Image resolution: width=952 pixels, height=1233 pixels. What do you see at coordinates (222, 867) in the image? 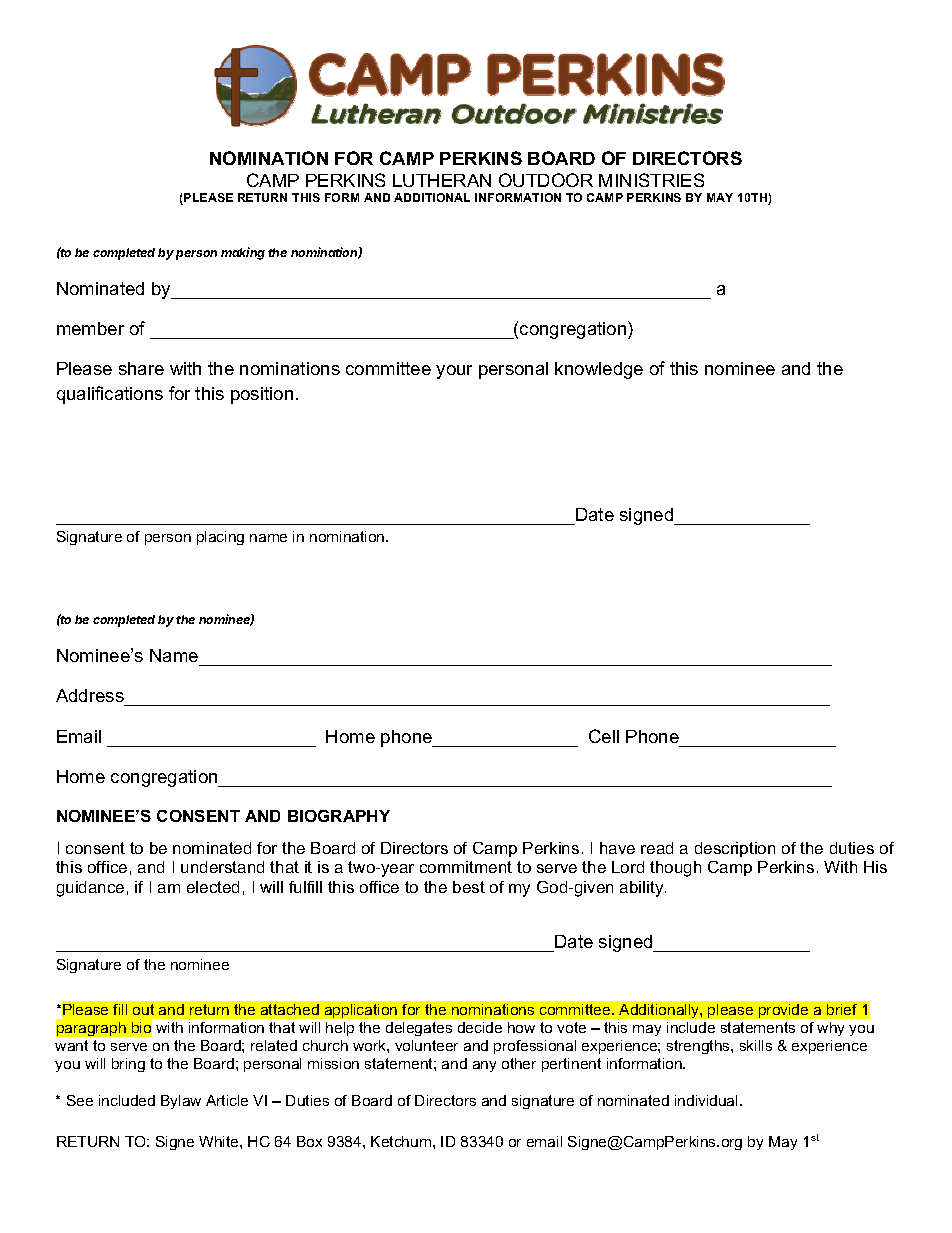
I see `understand` at bounding box center [222, 867].
